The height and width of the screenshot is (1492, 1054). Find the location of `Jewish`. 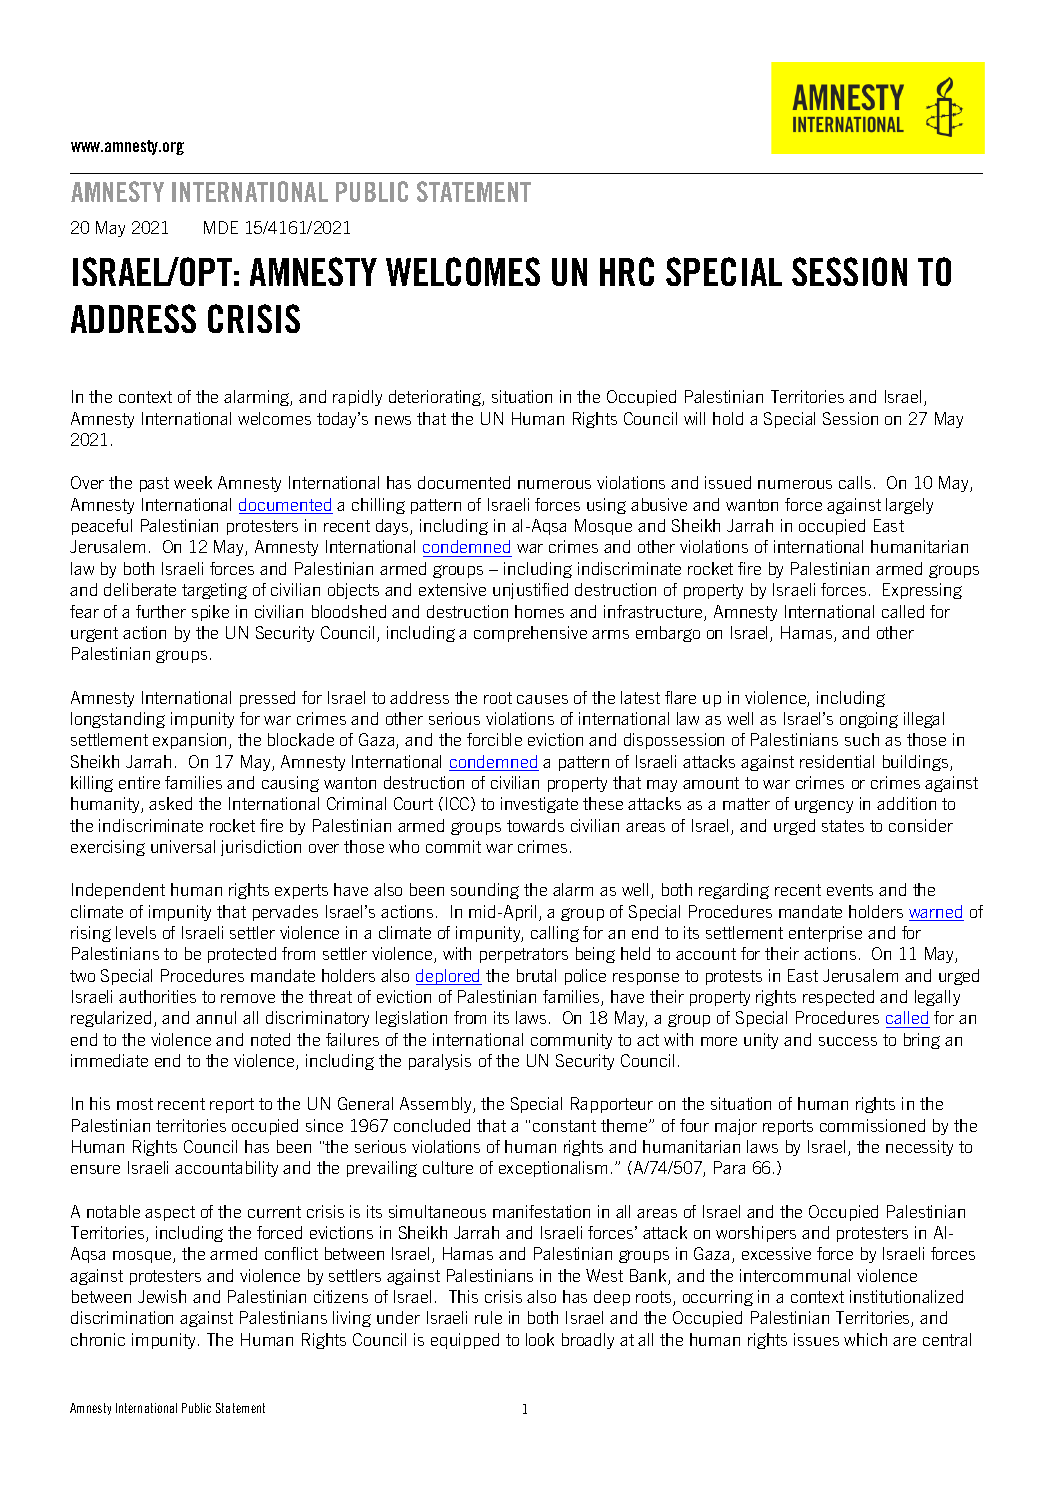

Jewish is located at coordinates (162, 1296).
